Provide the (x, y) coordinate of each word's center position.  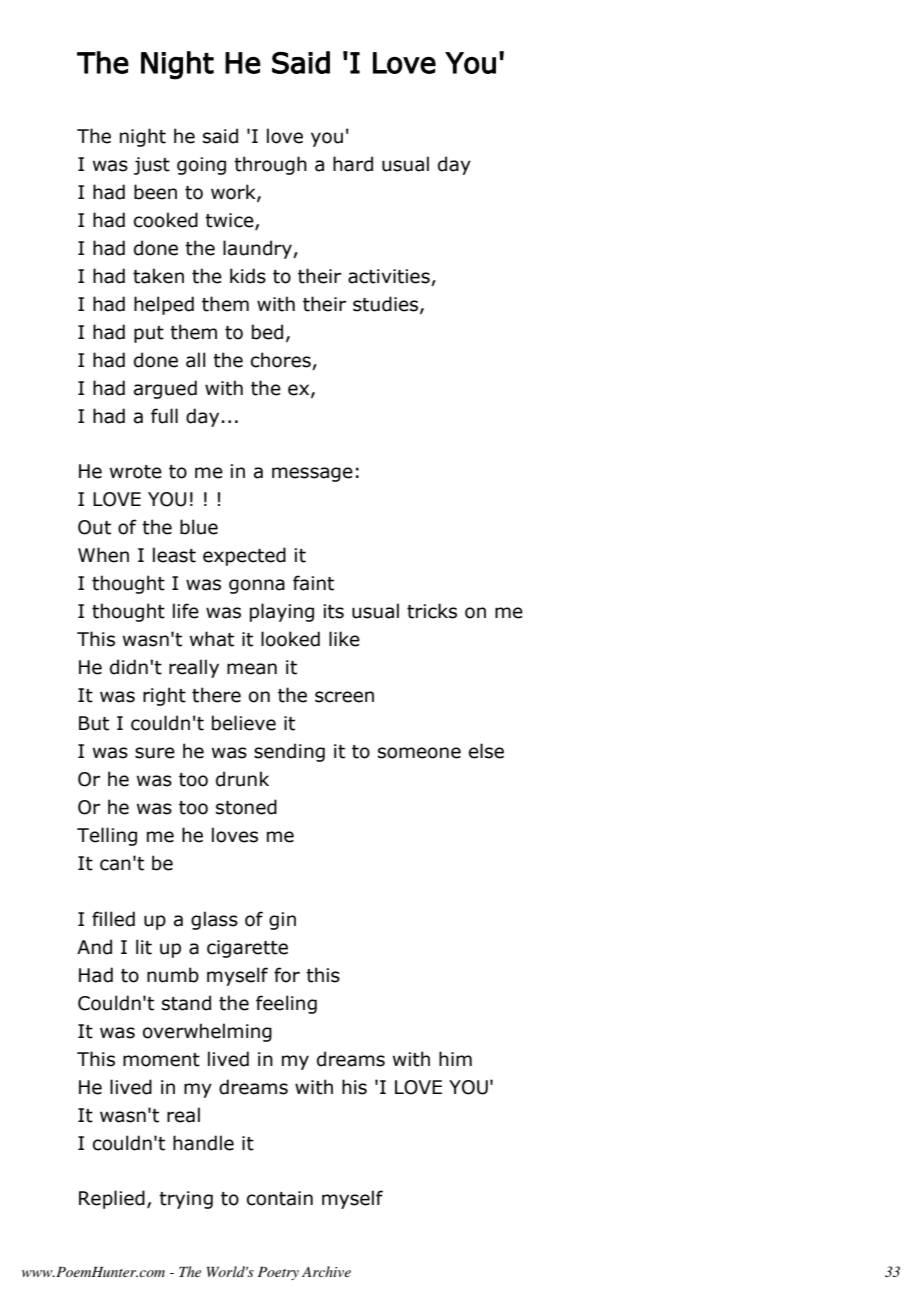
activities (389, 276)
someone (419, 753)
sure (155, 753)
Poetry (278, 1273)
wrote (136, 472)
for (287, 975)
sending (289, 752)
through (270, 165)
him (455, 1058)
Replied (112, 1199)
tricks (432, 611)
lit (144, 947)
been (155, 192)
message (312, 474)
